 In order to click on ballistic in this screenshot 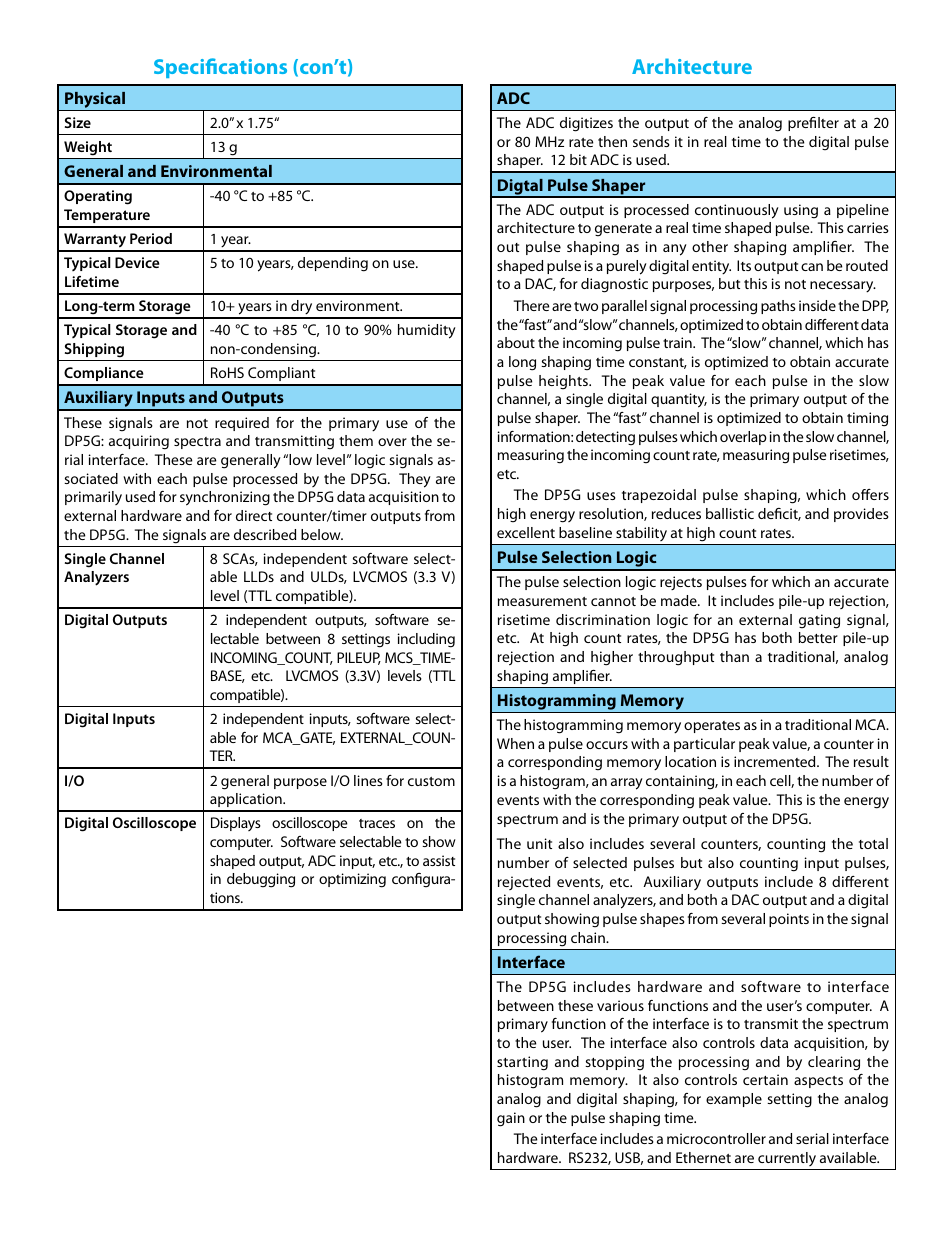, I will do `click(730, 513)`.
